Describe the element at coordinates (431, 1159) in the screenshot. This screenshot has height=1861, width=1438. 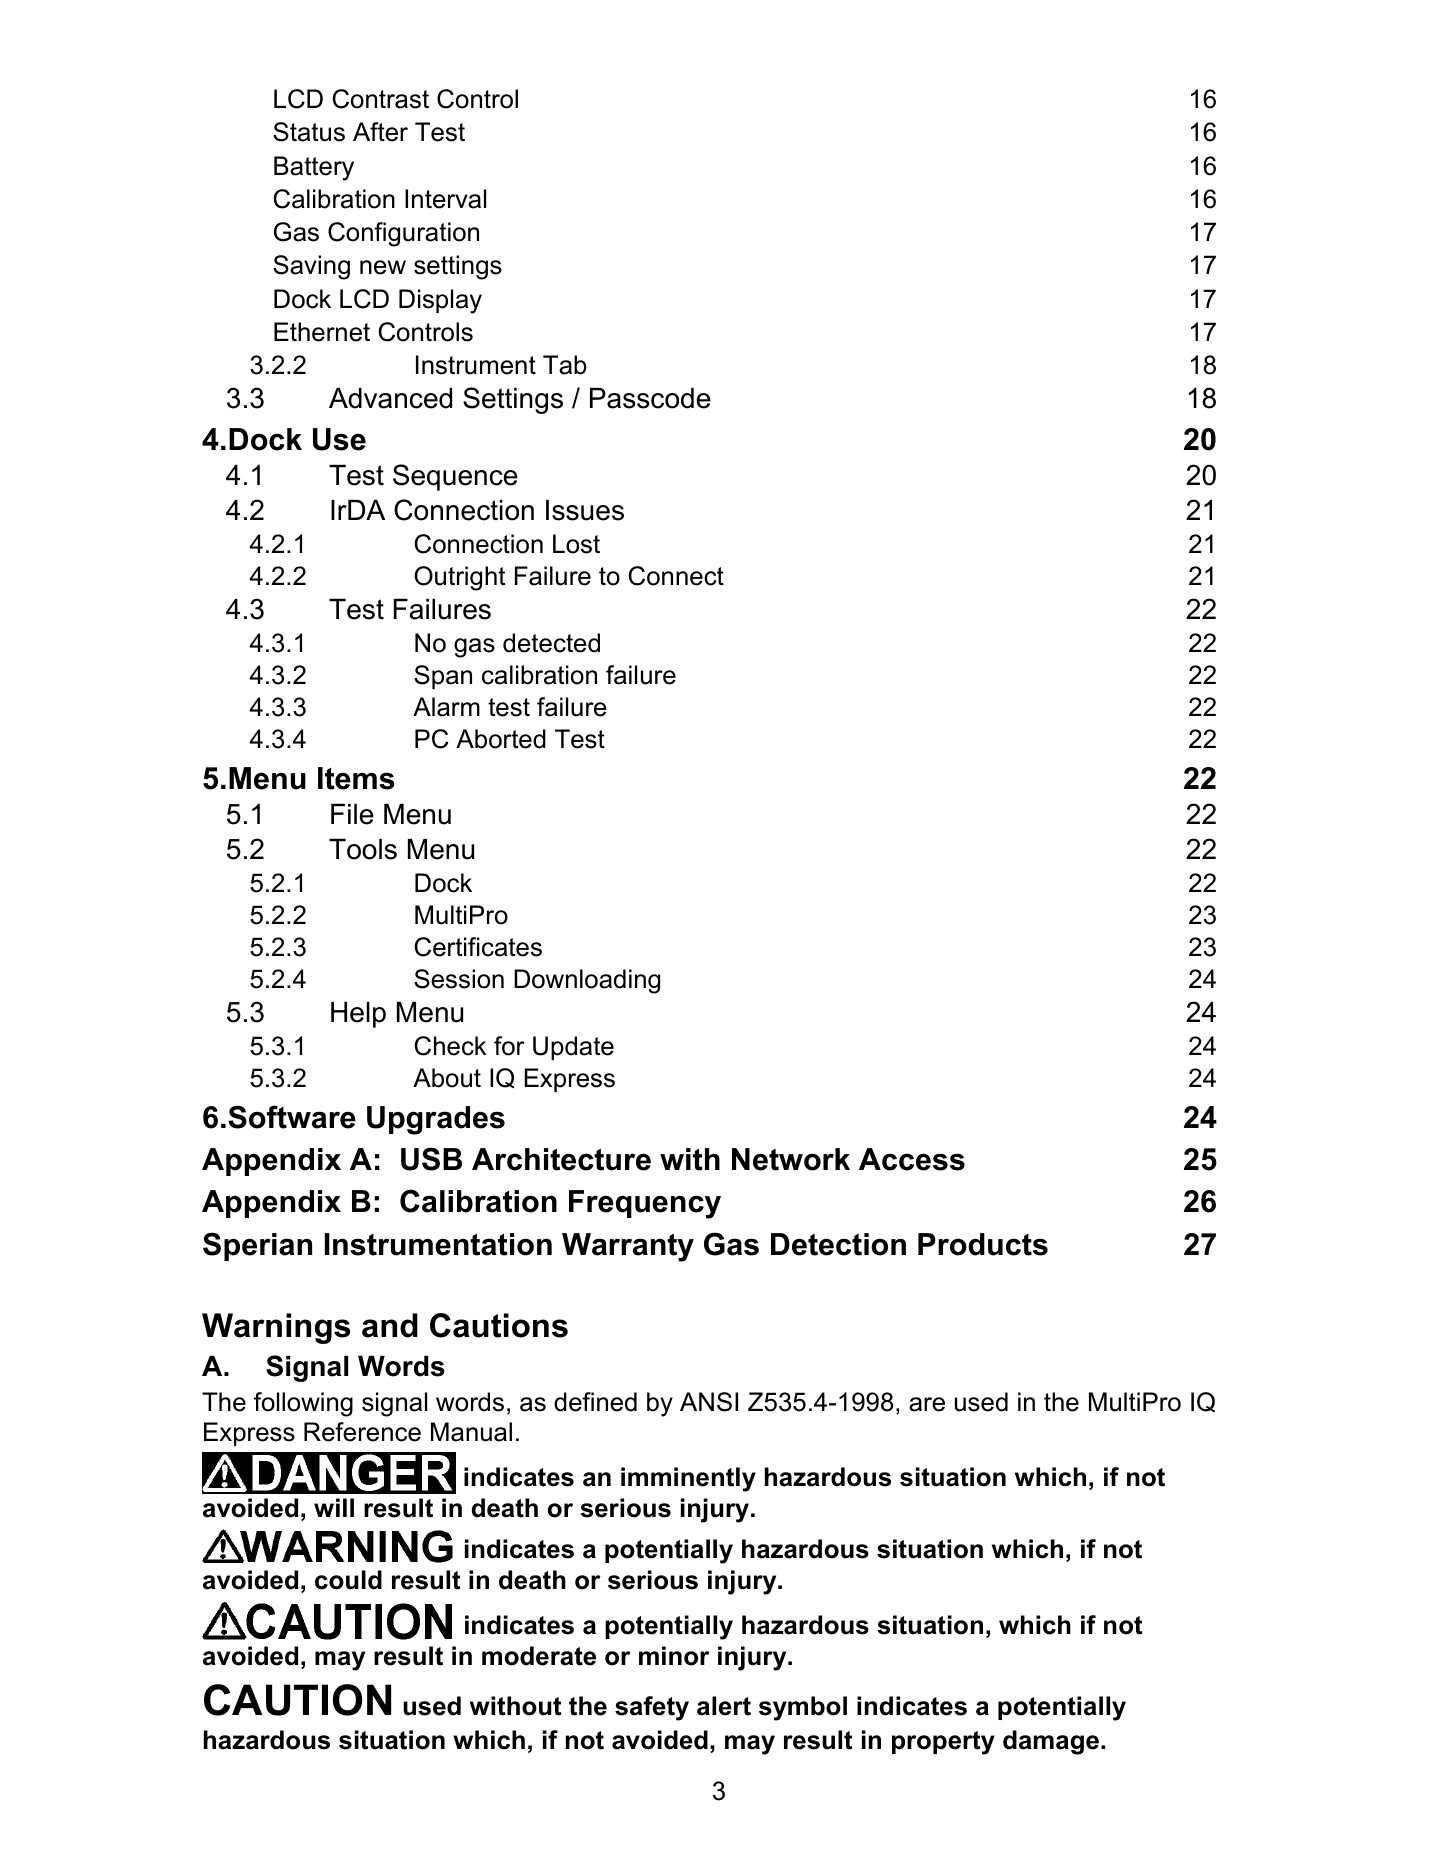
I see `USB` at that location.
